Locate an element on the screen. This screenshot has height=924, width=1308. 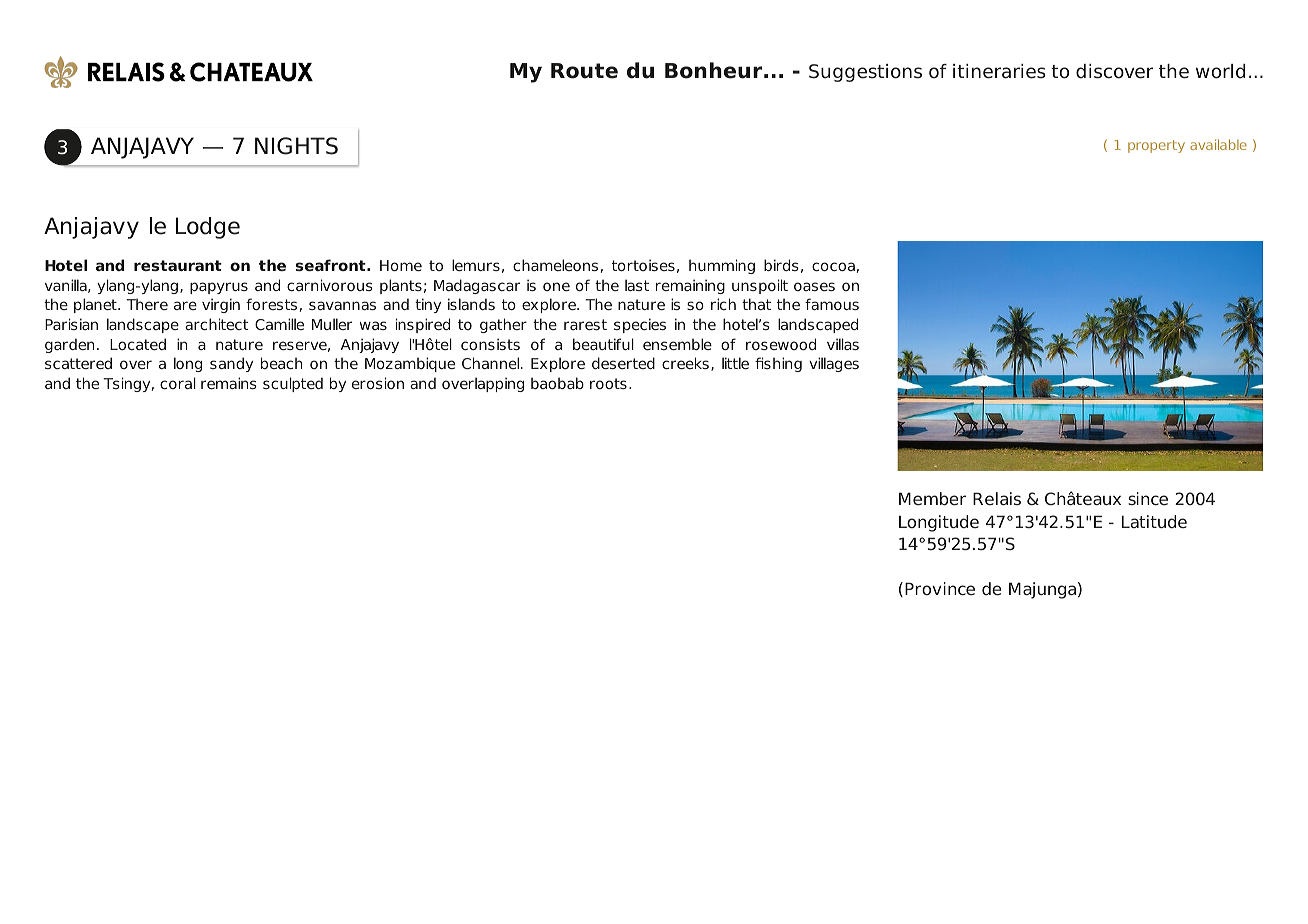
Member is located at coordinates (932, 498).
